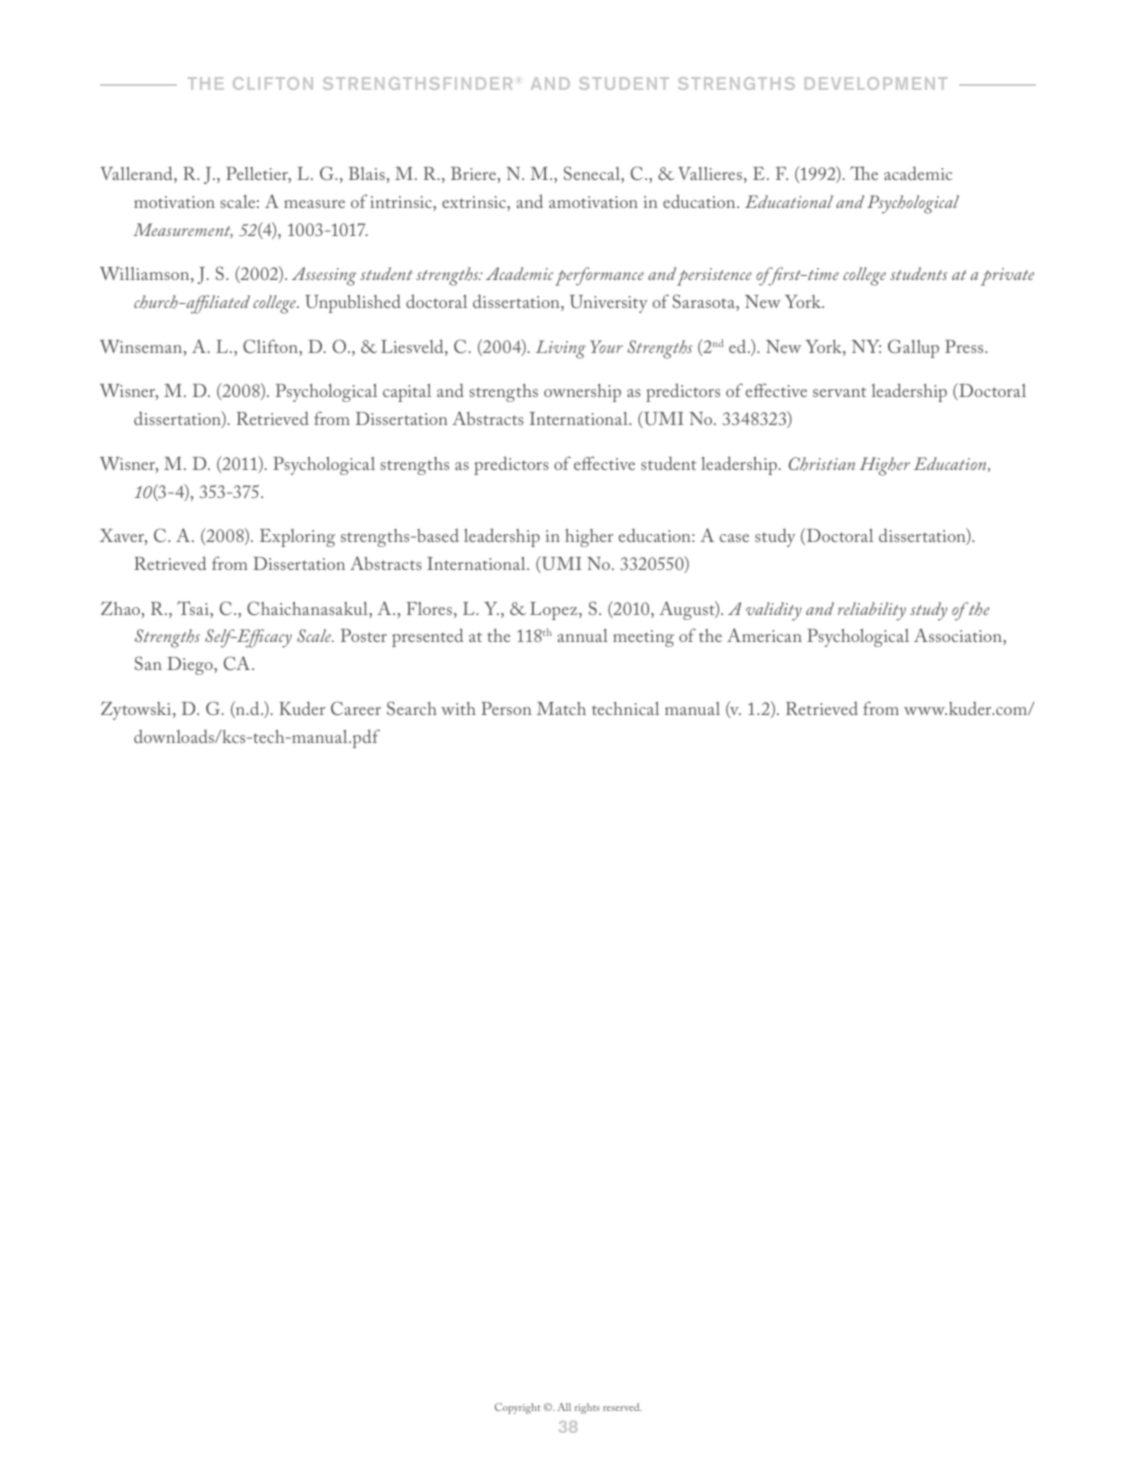 The width and height of the screenshot is (1136, 1470). Describe the element at coordinates (518, 1408) in the screenshot. I see `Copyright` at that location.
